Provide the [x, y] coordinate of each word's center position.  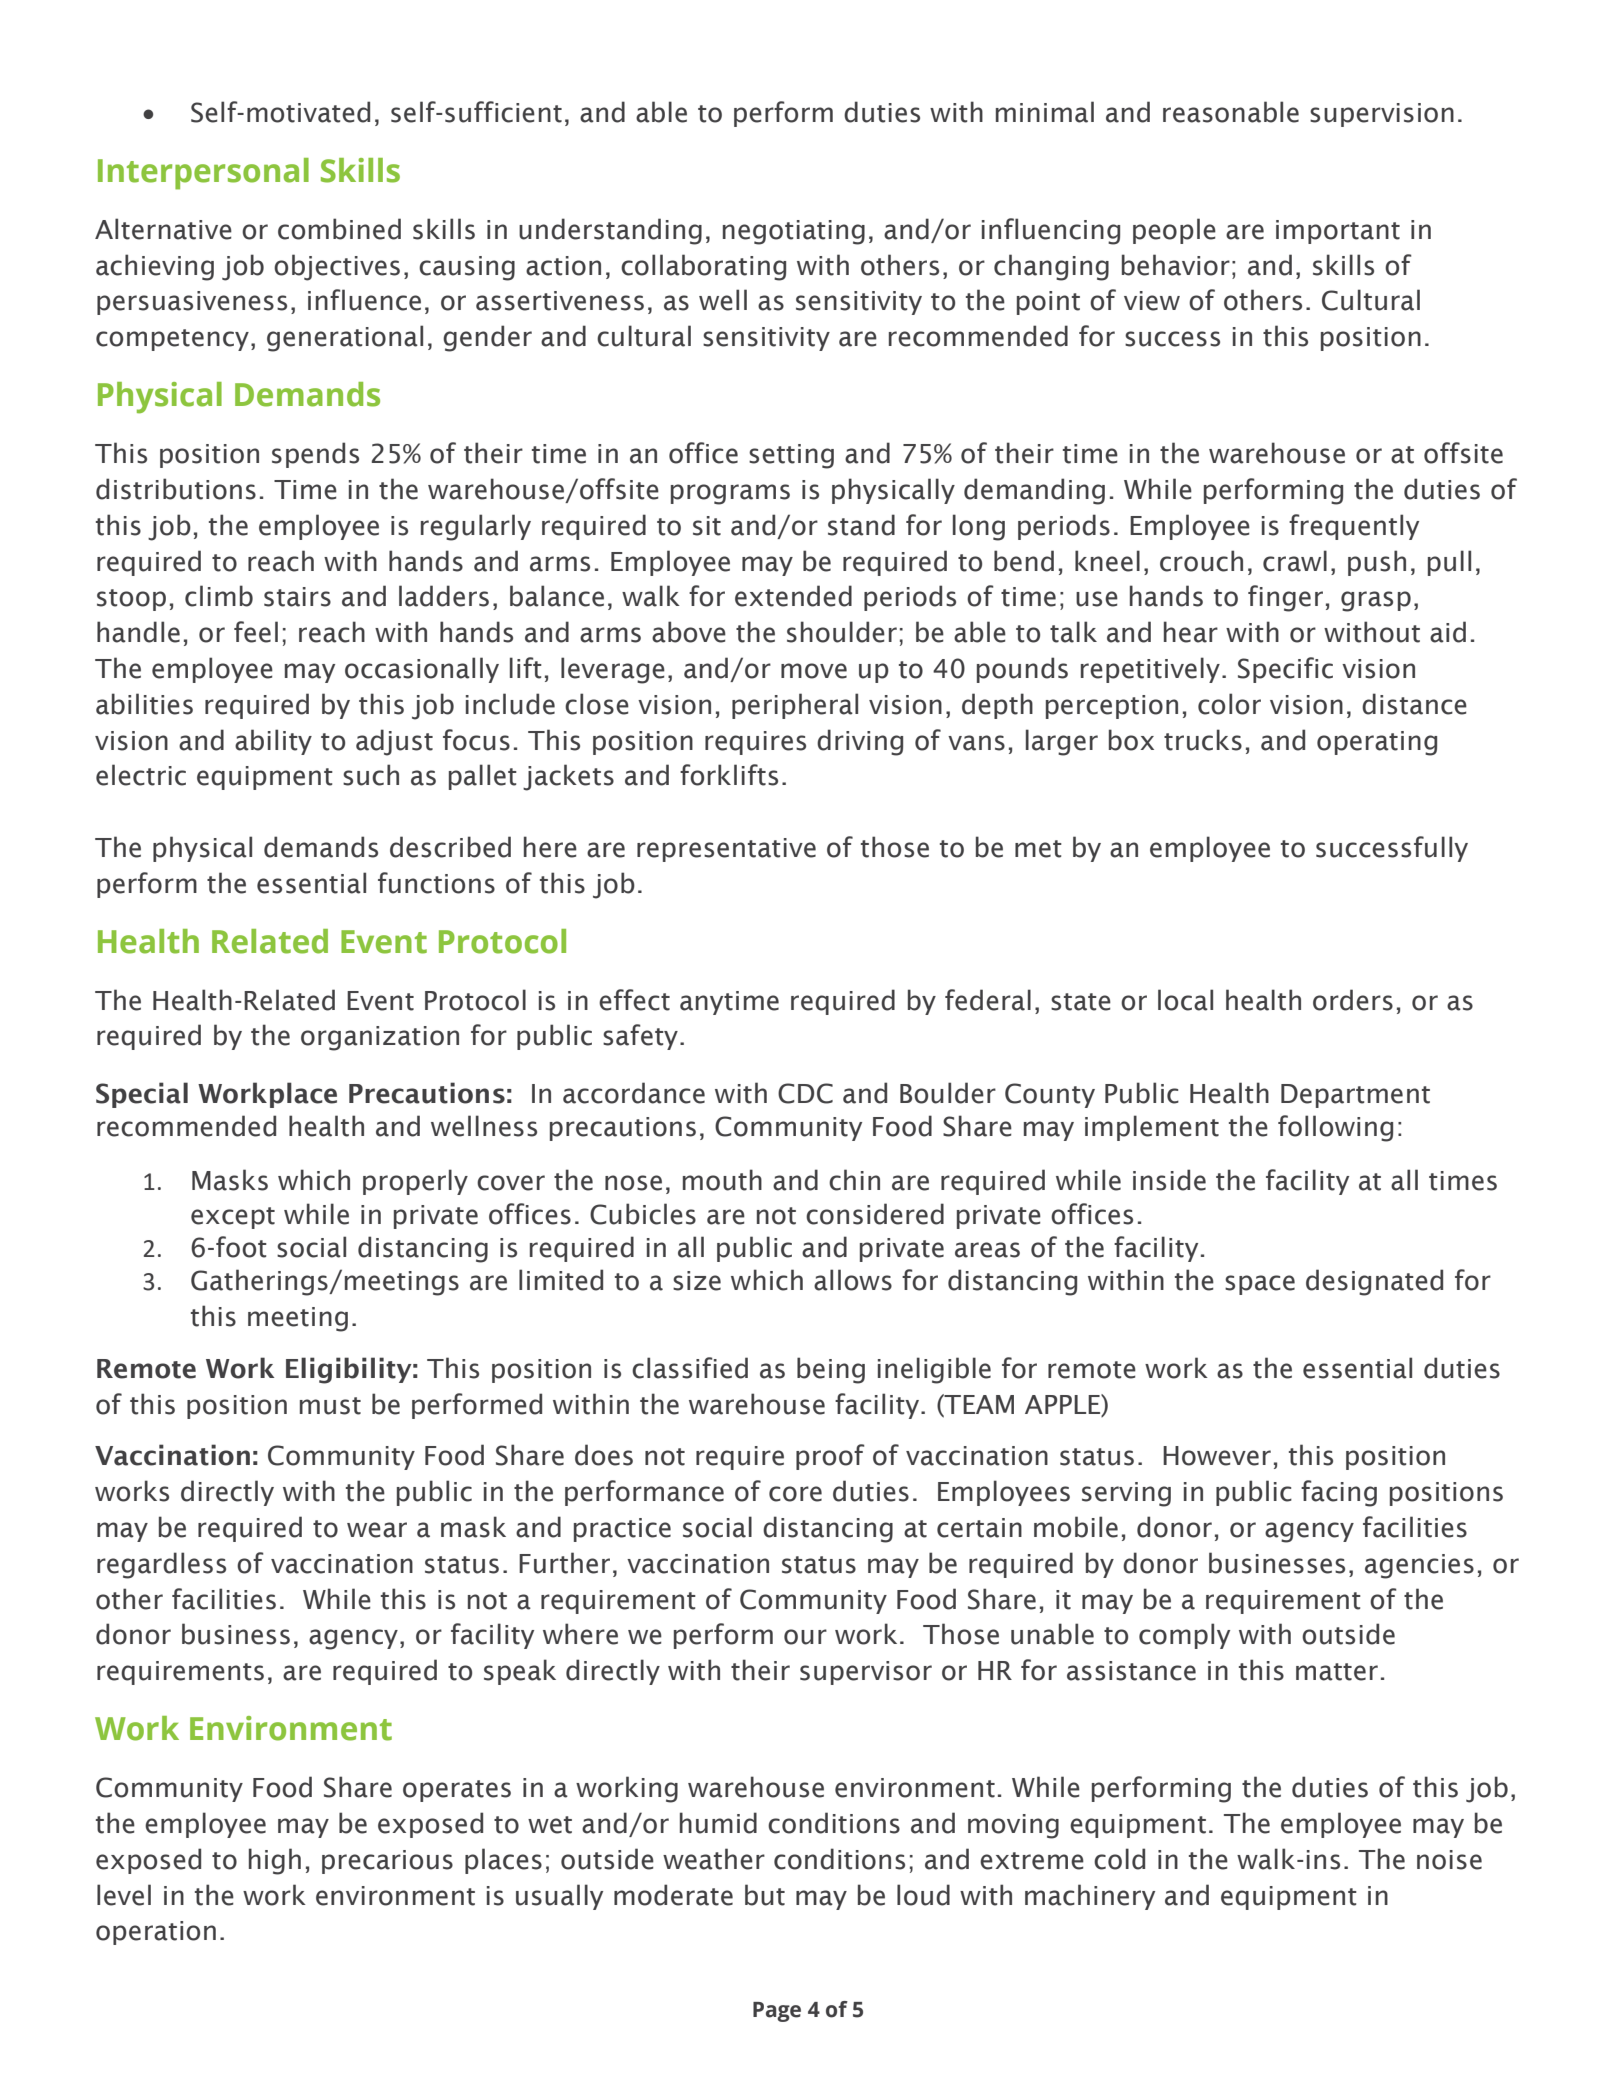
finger [1285, 598]
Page [777, 2012]
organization [380, 1038]
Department [1355, 1096]
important [1338, 232]
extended [793, 596]
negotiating [794, 232]
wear [377, 1530]
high [275, 1861]
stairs [297, 597]
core [795, 1494]
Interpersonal [203, 174]
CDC [805, 1093]
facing [1339, 1493]
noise [1449, 1860]
